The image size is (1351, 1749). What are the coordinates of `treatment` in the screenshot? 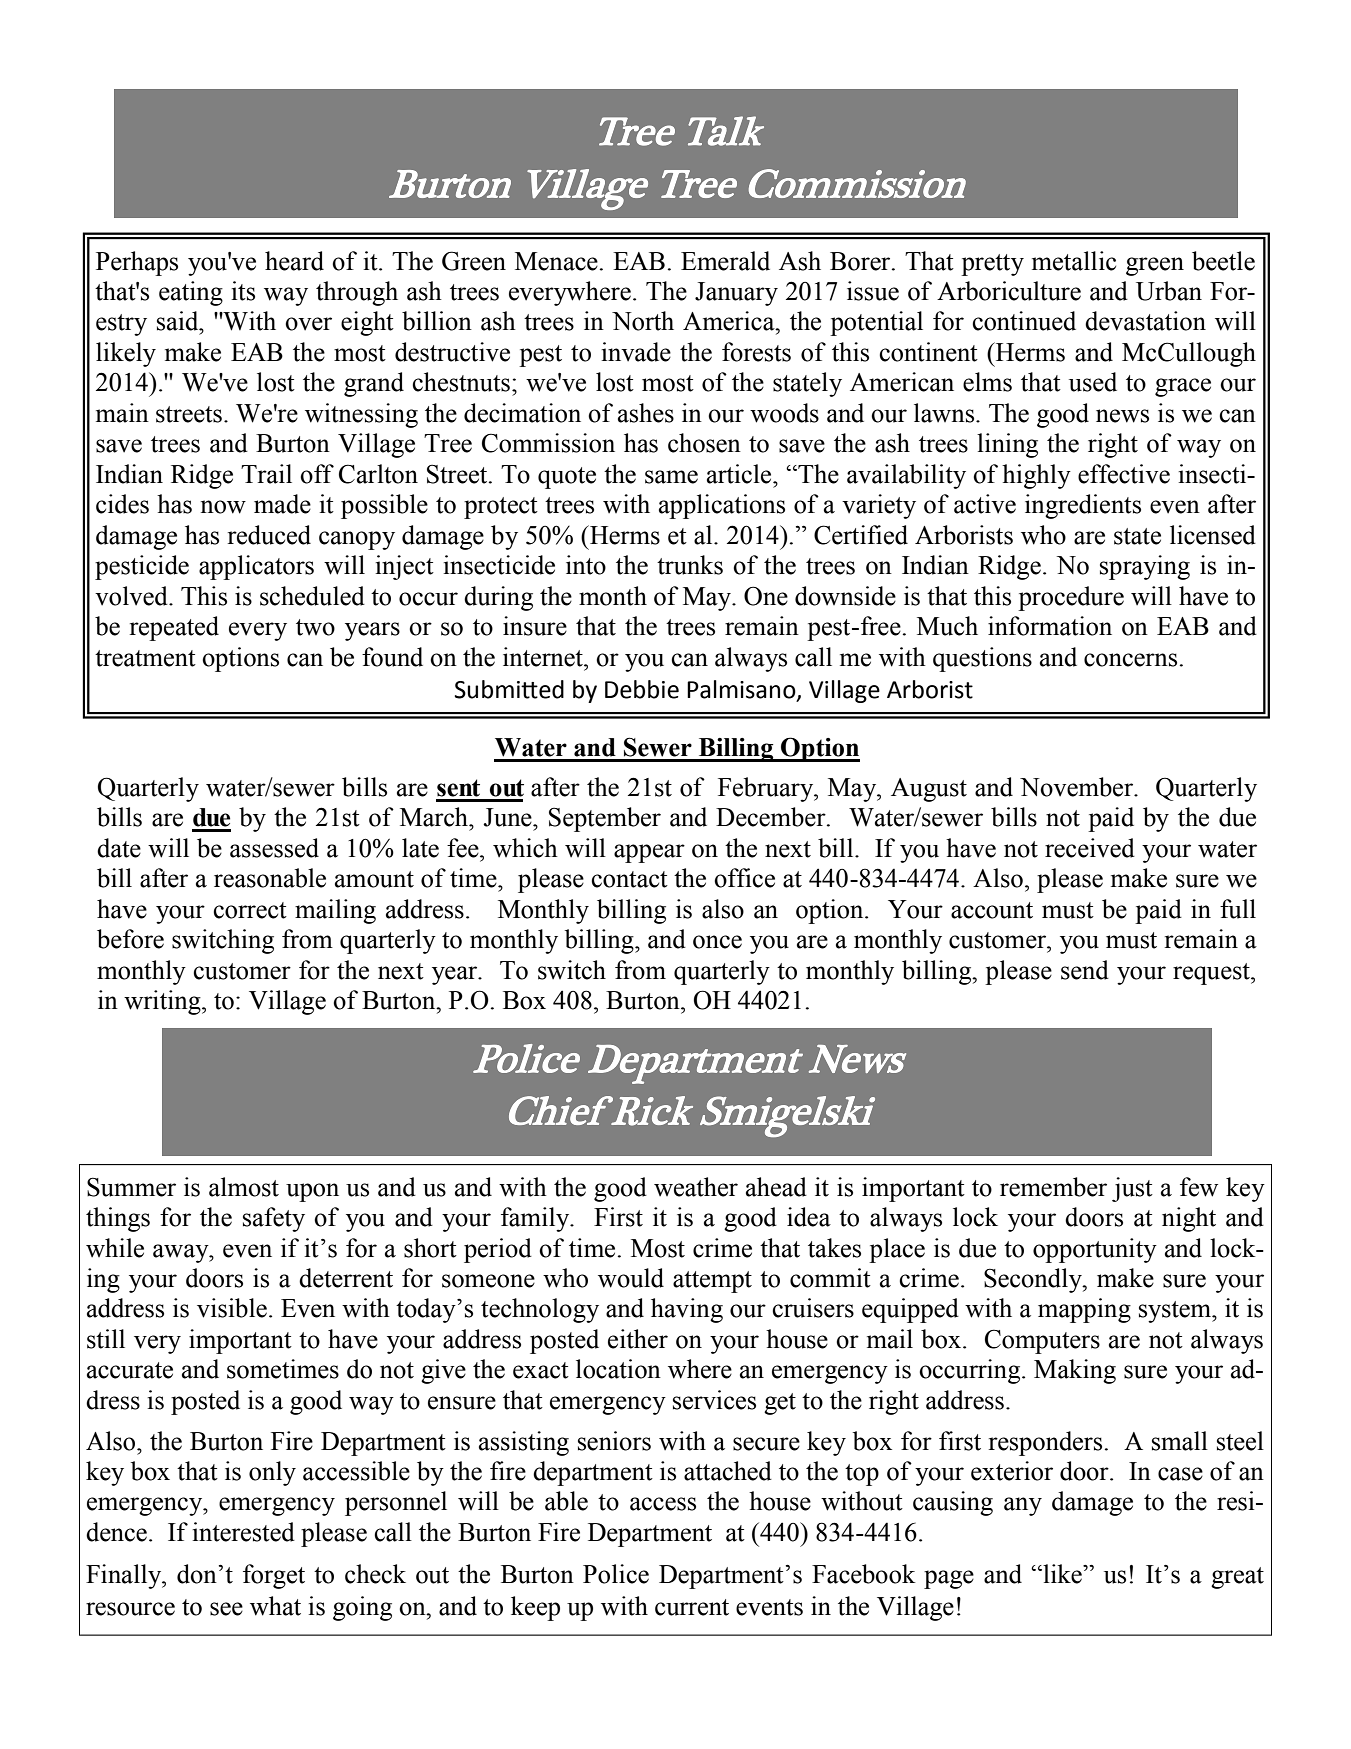 It's located at (145, 658).
